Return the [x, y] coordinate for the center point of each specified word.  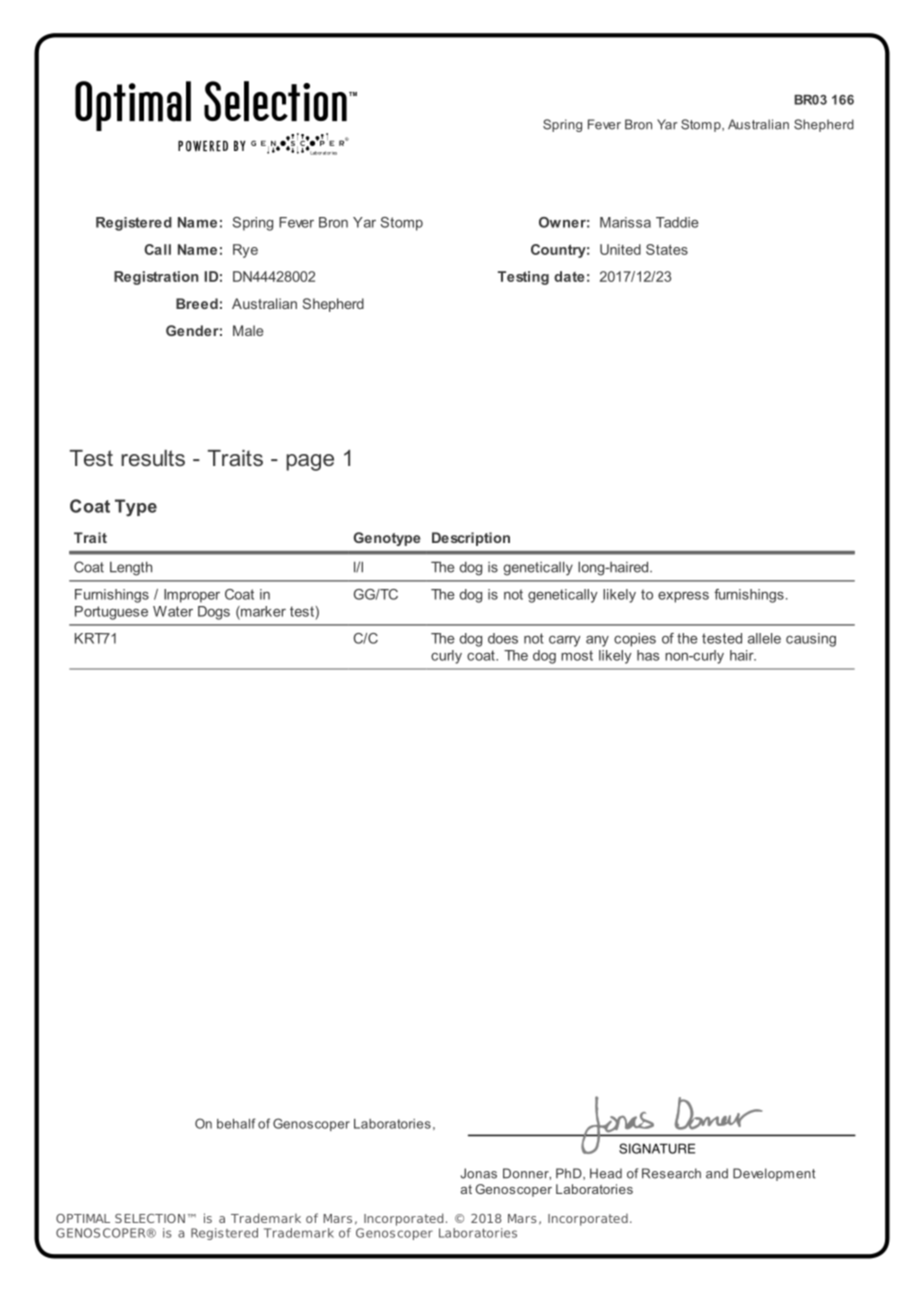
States [667, 249]
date [569, 276]
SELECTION [150, 1218]
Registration [156, 278]
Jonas [479, 1173]
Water [173, 611]
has [648, 655]
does [503, 638]
